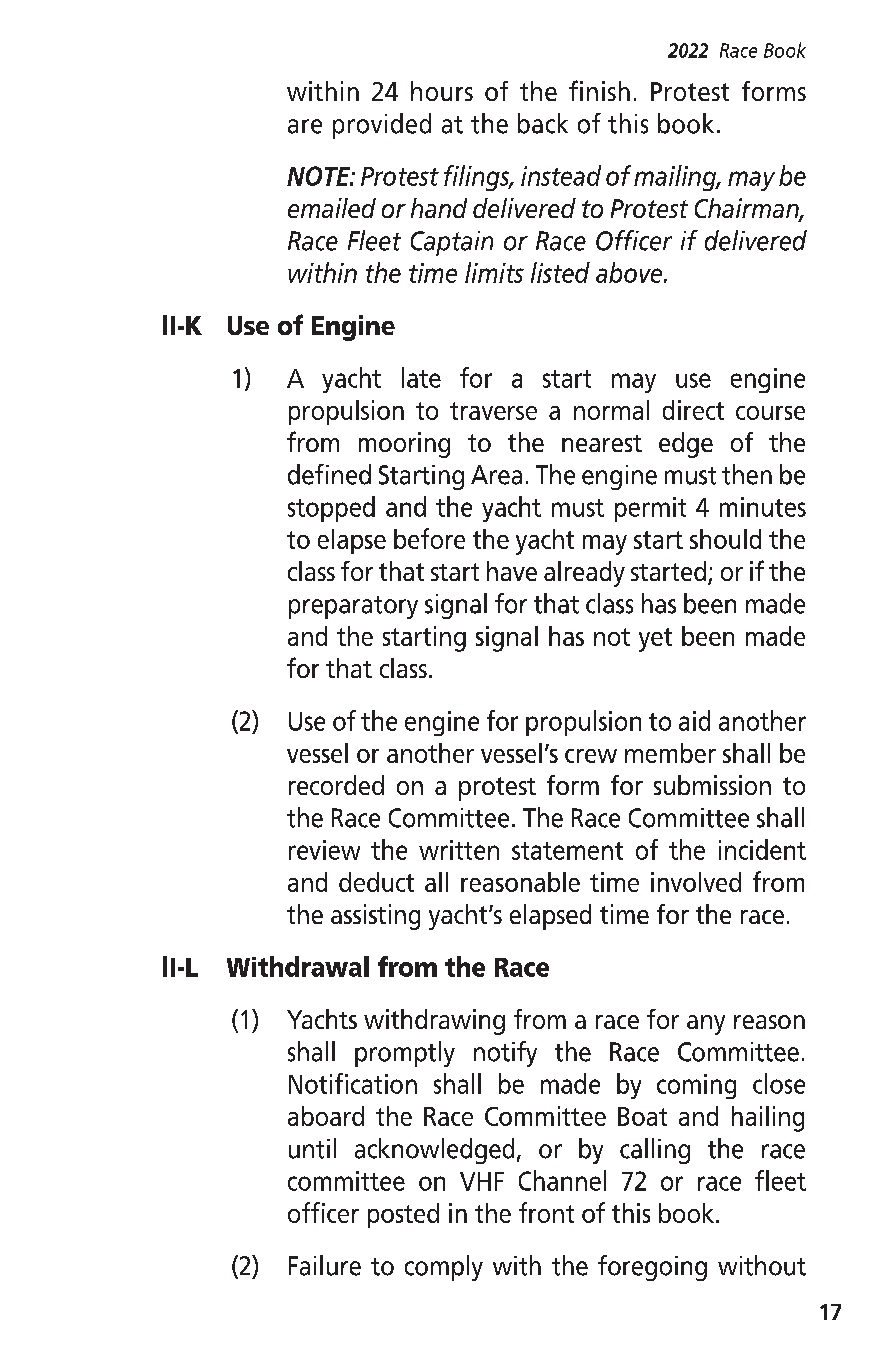  Describe the element at coordinates (543, 123) in the screenshot. I see `back` at that location.
